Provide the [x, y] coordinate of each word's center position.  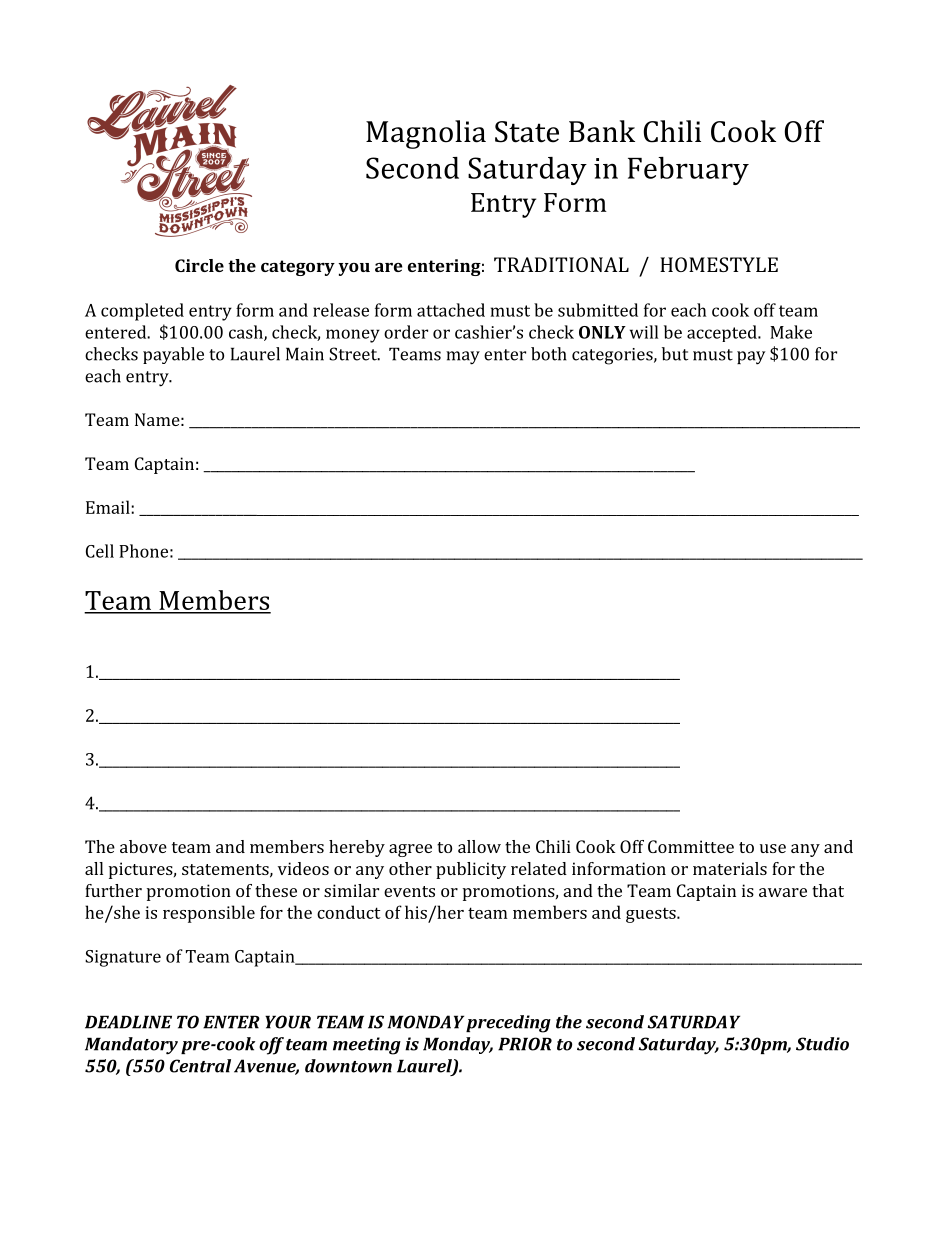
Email [109, 507]
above [143, 846]
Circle [199, 265]
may [463, 358]
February [688, 171]
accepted [723, 333]
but [675, 354]
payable [173, 355]
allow [479, 846]
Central [200, 1066]
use [773, 848]
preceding [508, 1024]
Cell [100, 551]
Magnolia [426, 134]
